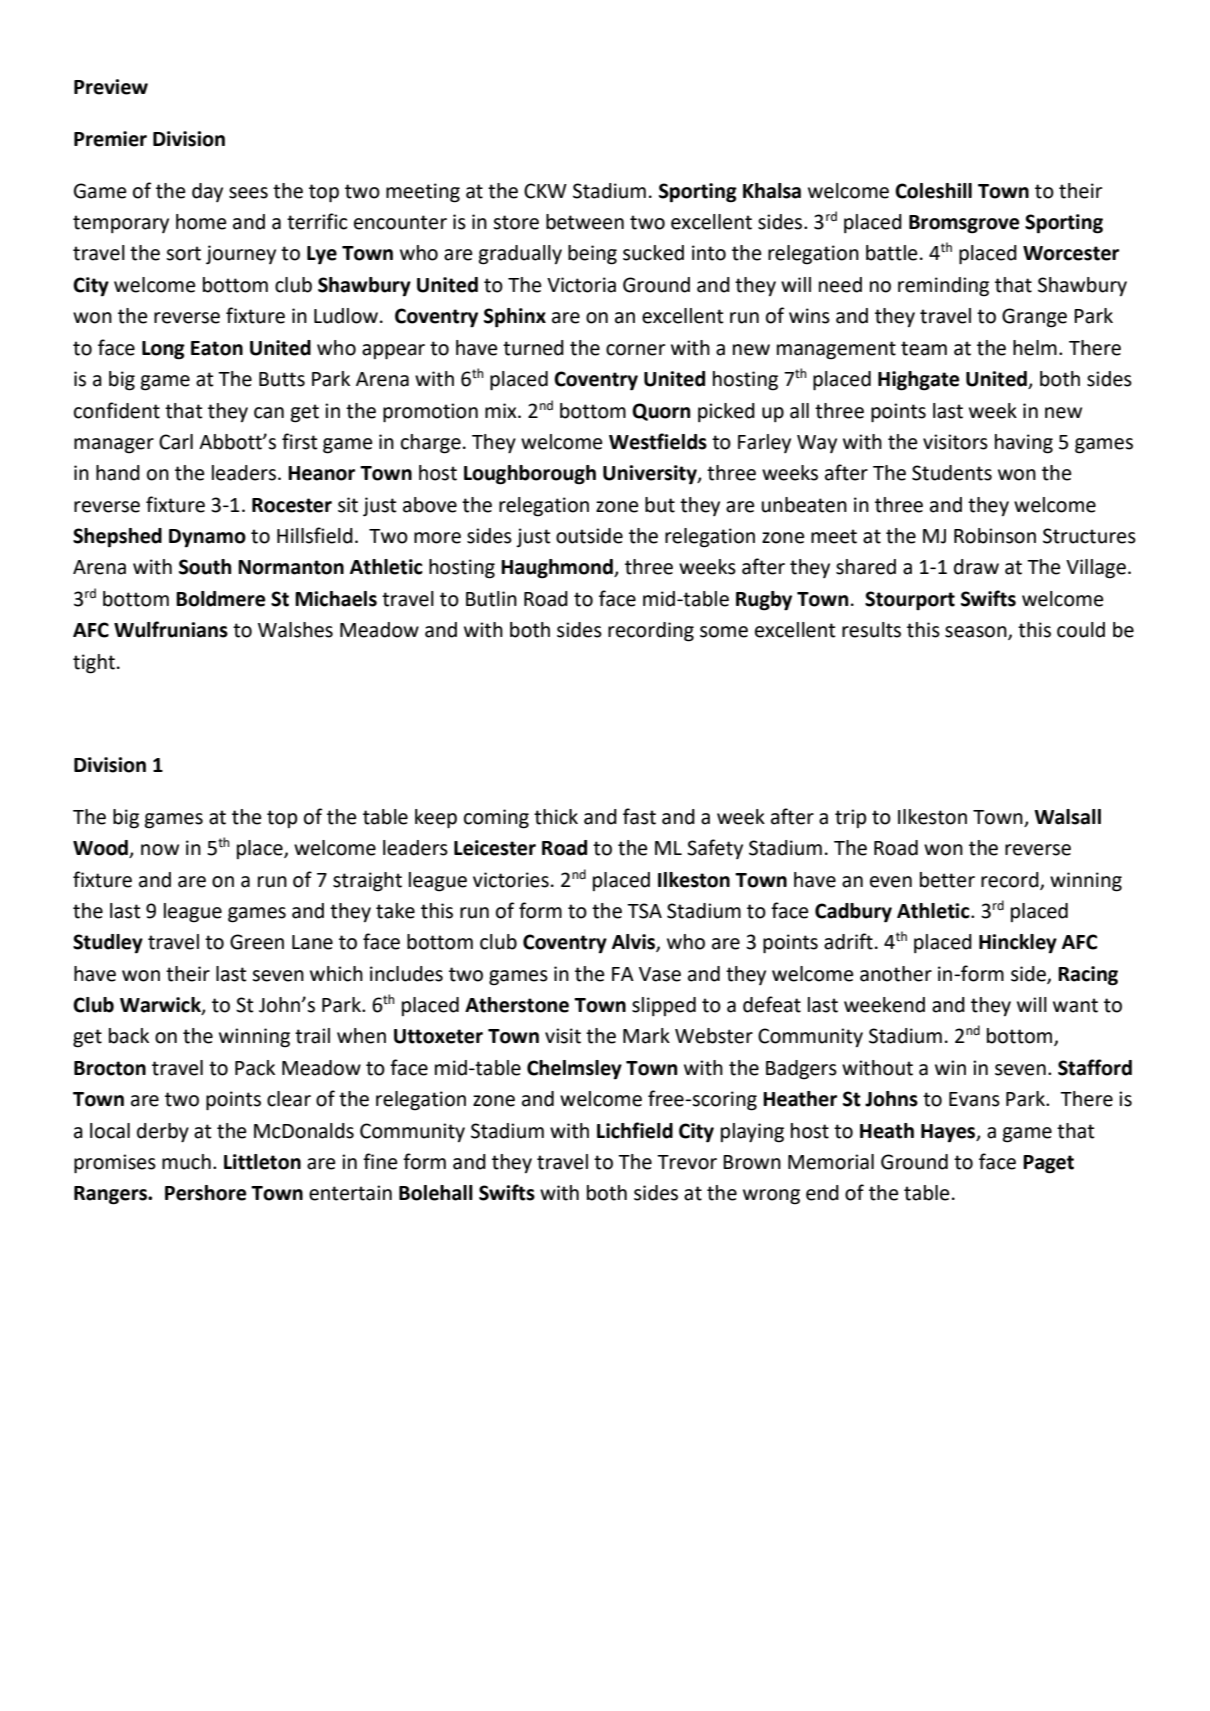 The image size is (1210, 1711). What do you see at coordinates (772, 191) in the document?
I see `Khalsa` at bounding box center [772, 191].
